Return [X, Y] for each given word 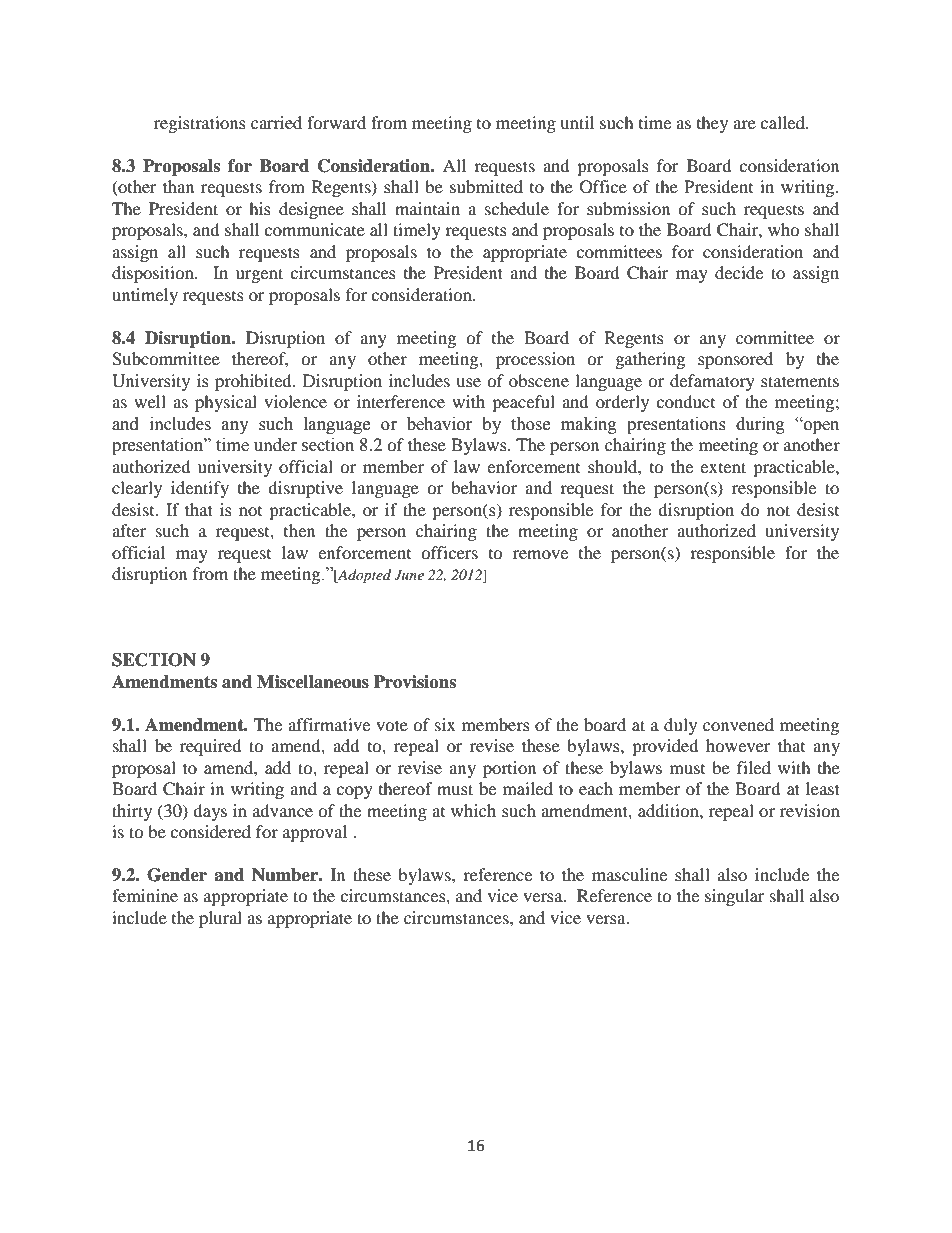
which [473, 810]
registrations [200, 124]
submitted [486, 186]
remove [540, 554]
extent [723, 467]
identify [200, 489]
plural [220, 919]
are [744, 124]
